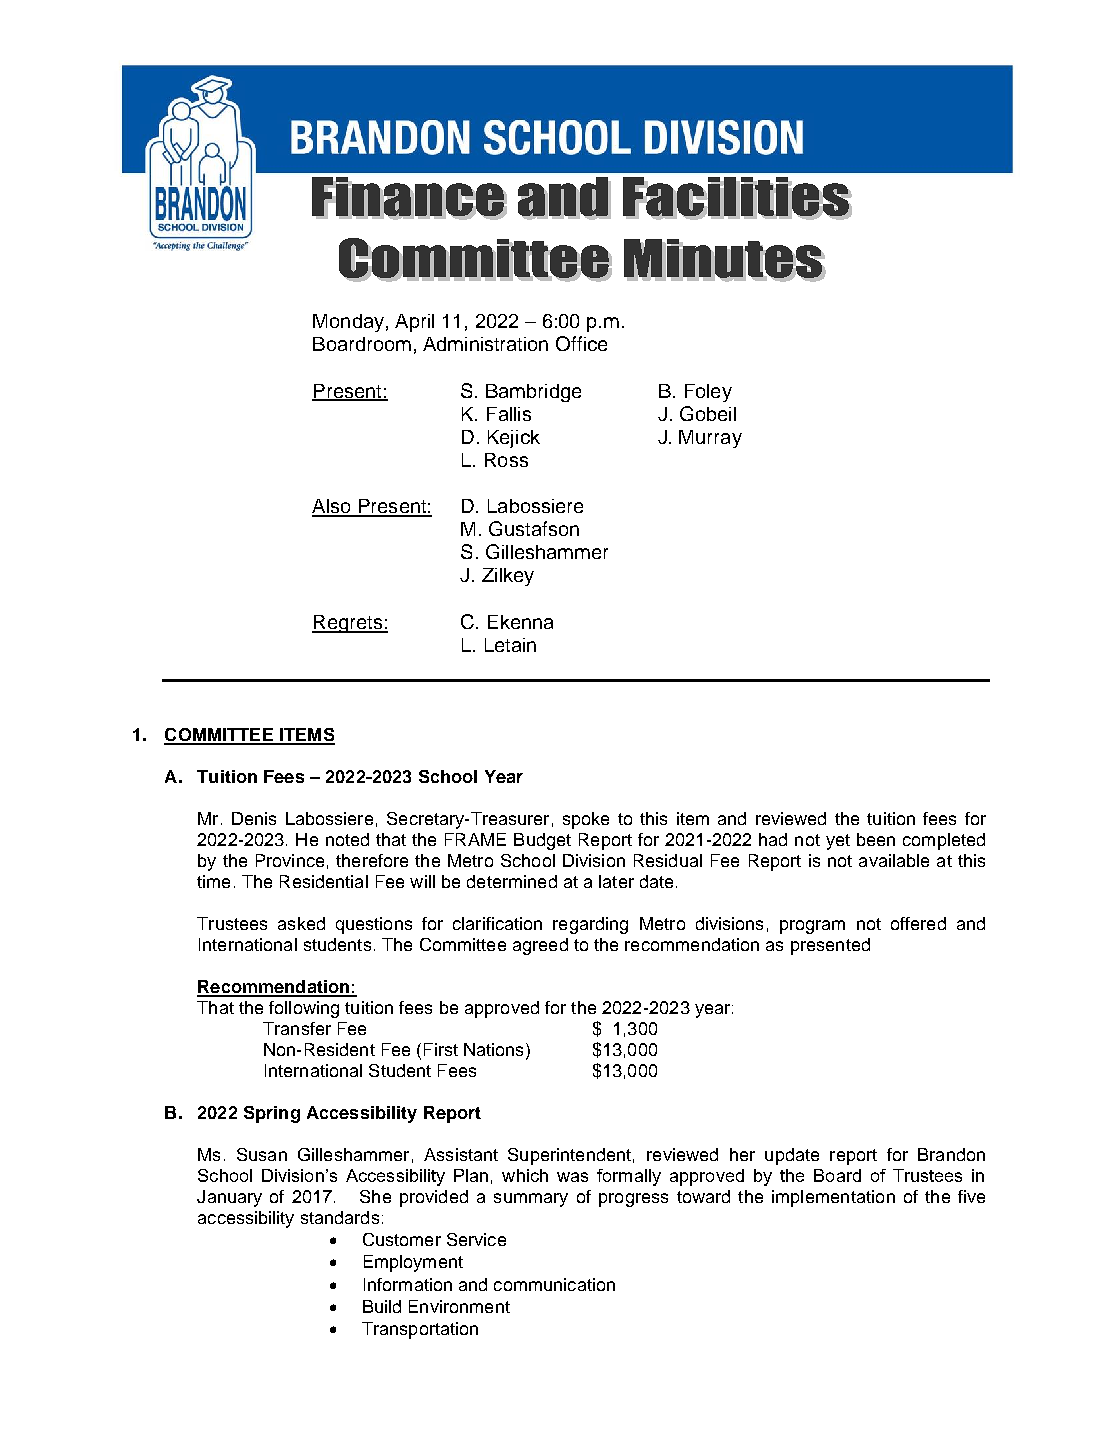 Image resolution: width=1118 pixels, height=1447 pixels. What do you see at coordinates (382, 1306) in the screenshot?
I see `Build` at bounding box center [382, 1306].
